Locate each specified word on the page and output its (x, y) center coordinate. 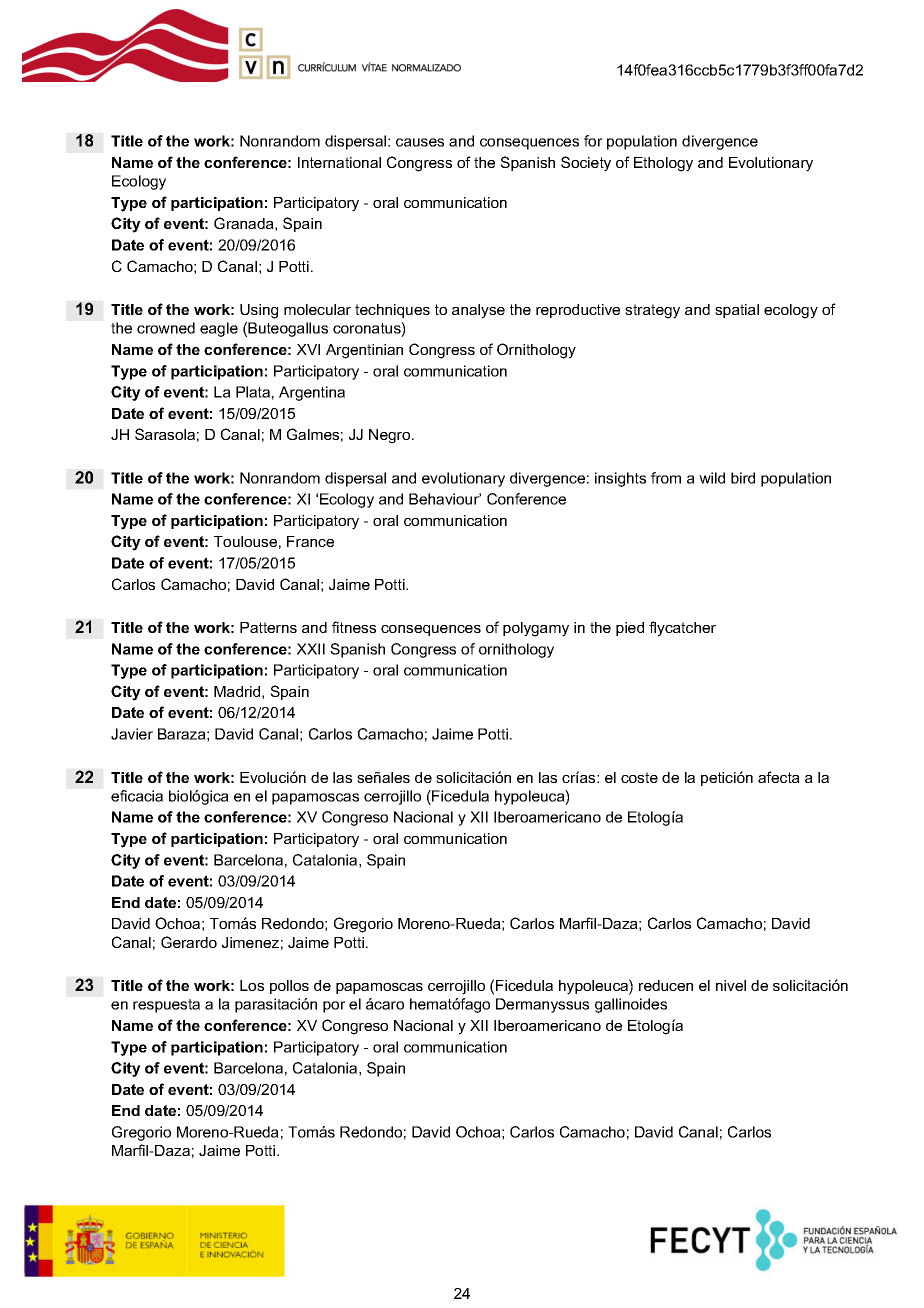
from (666, 478)
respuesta (166, 1006)
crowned (166, 328)
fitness (354, 627)
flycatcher (682, 629)
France (310, 541)
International (339, 162)
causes (420, 142)
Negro (391, 436)
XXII (311, 649)
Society (586, 164)
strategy (652, 311)
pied (630, 629)
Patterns (268, 627)
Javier (132, 734)
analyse (478, 311)
